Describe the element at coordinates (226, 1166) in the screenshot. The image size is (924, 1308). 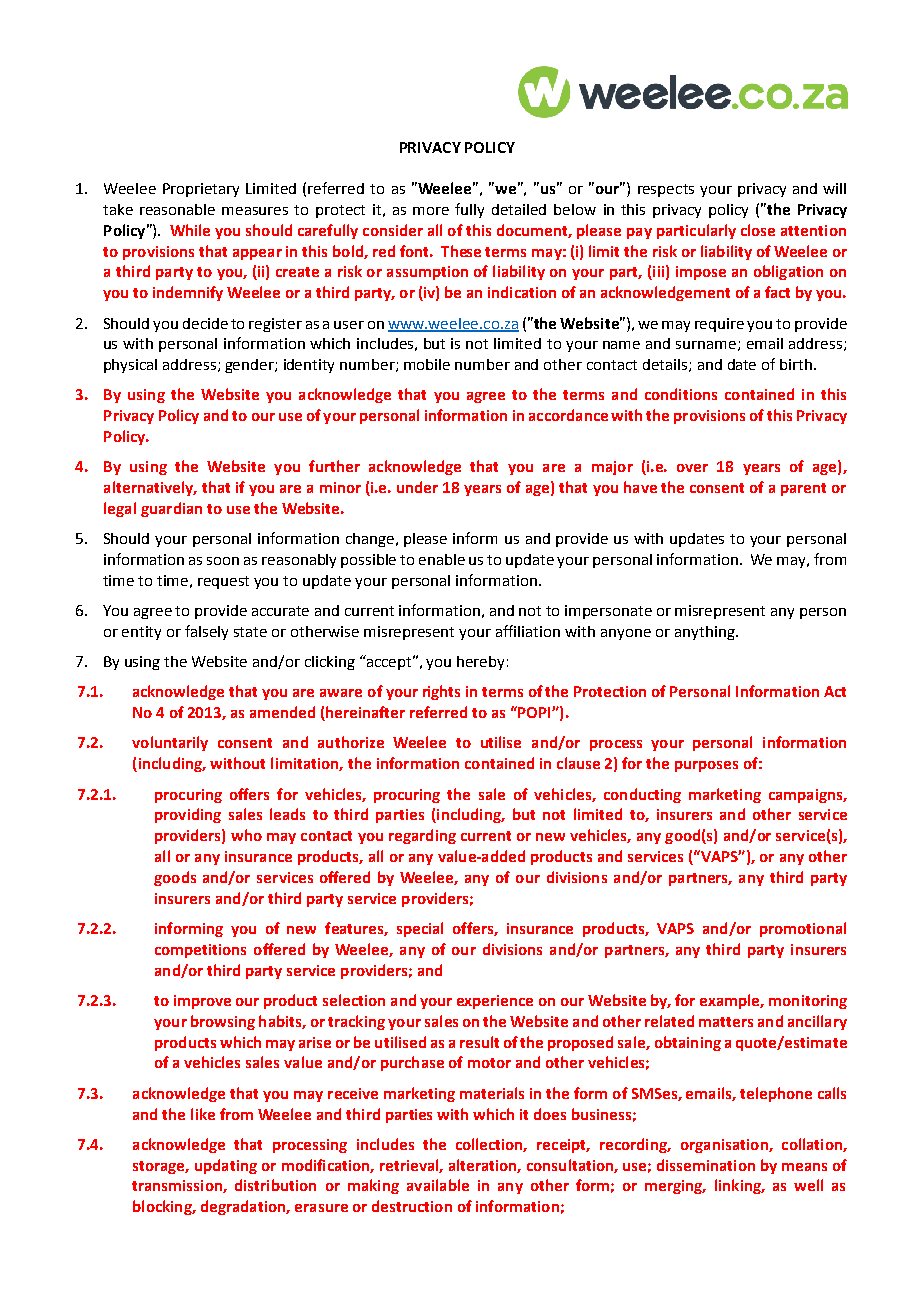
I see `updating` at that location.
